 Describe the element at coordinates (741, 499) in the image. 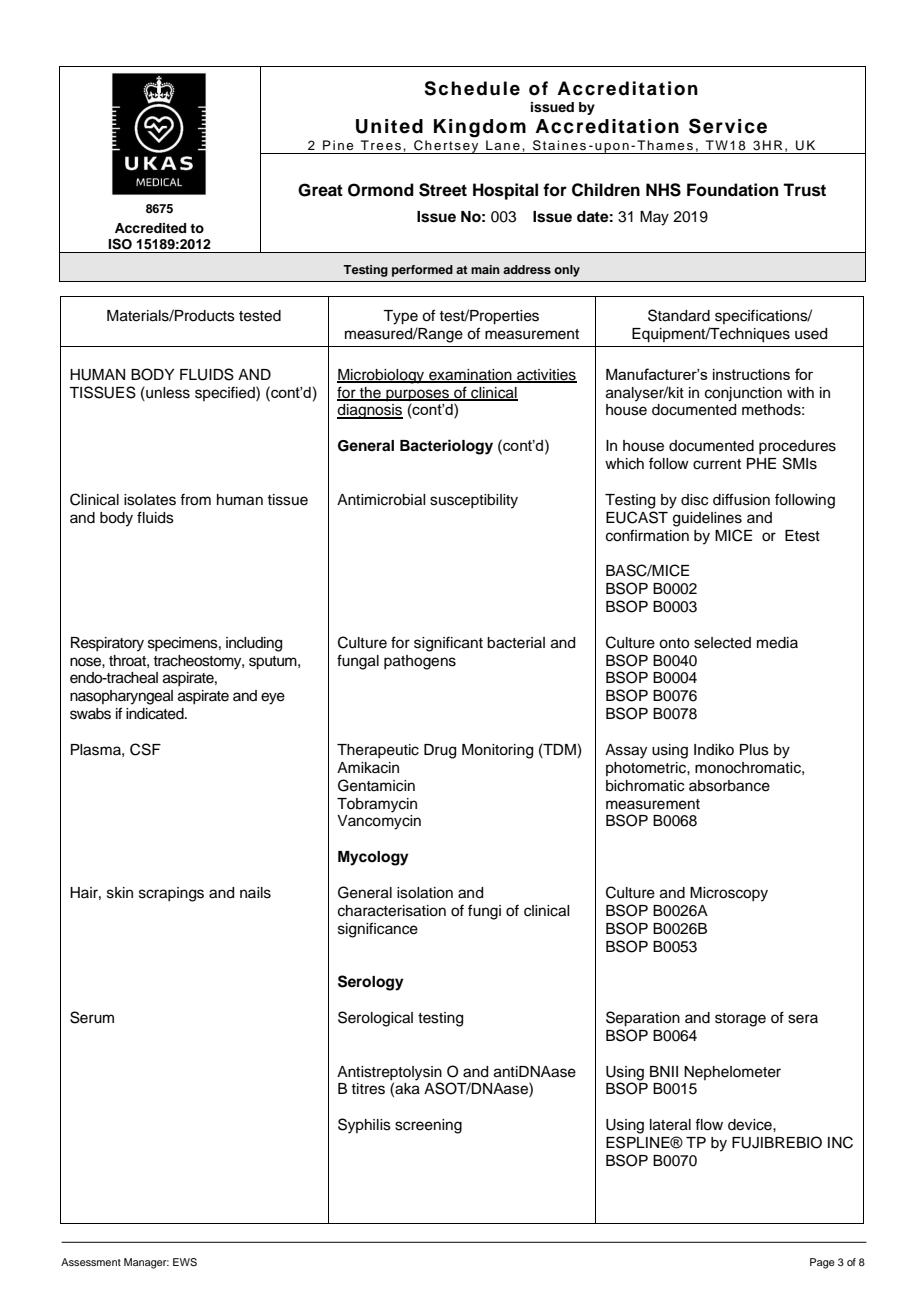

I see `diffusion` at that location.
